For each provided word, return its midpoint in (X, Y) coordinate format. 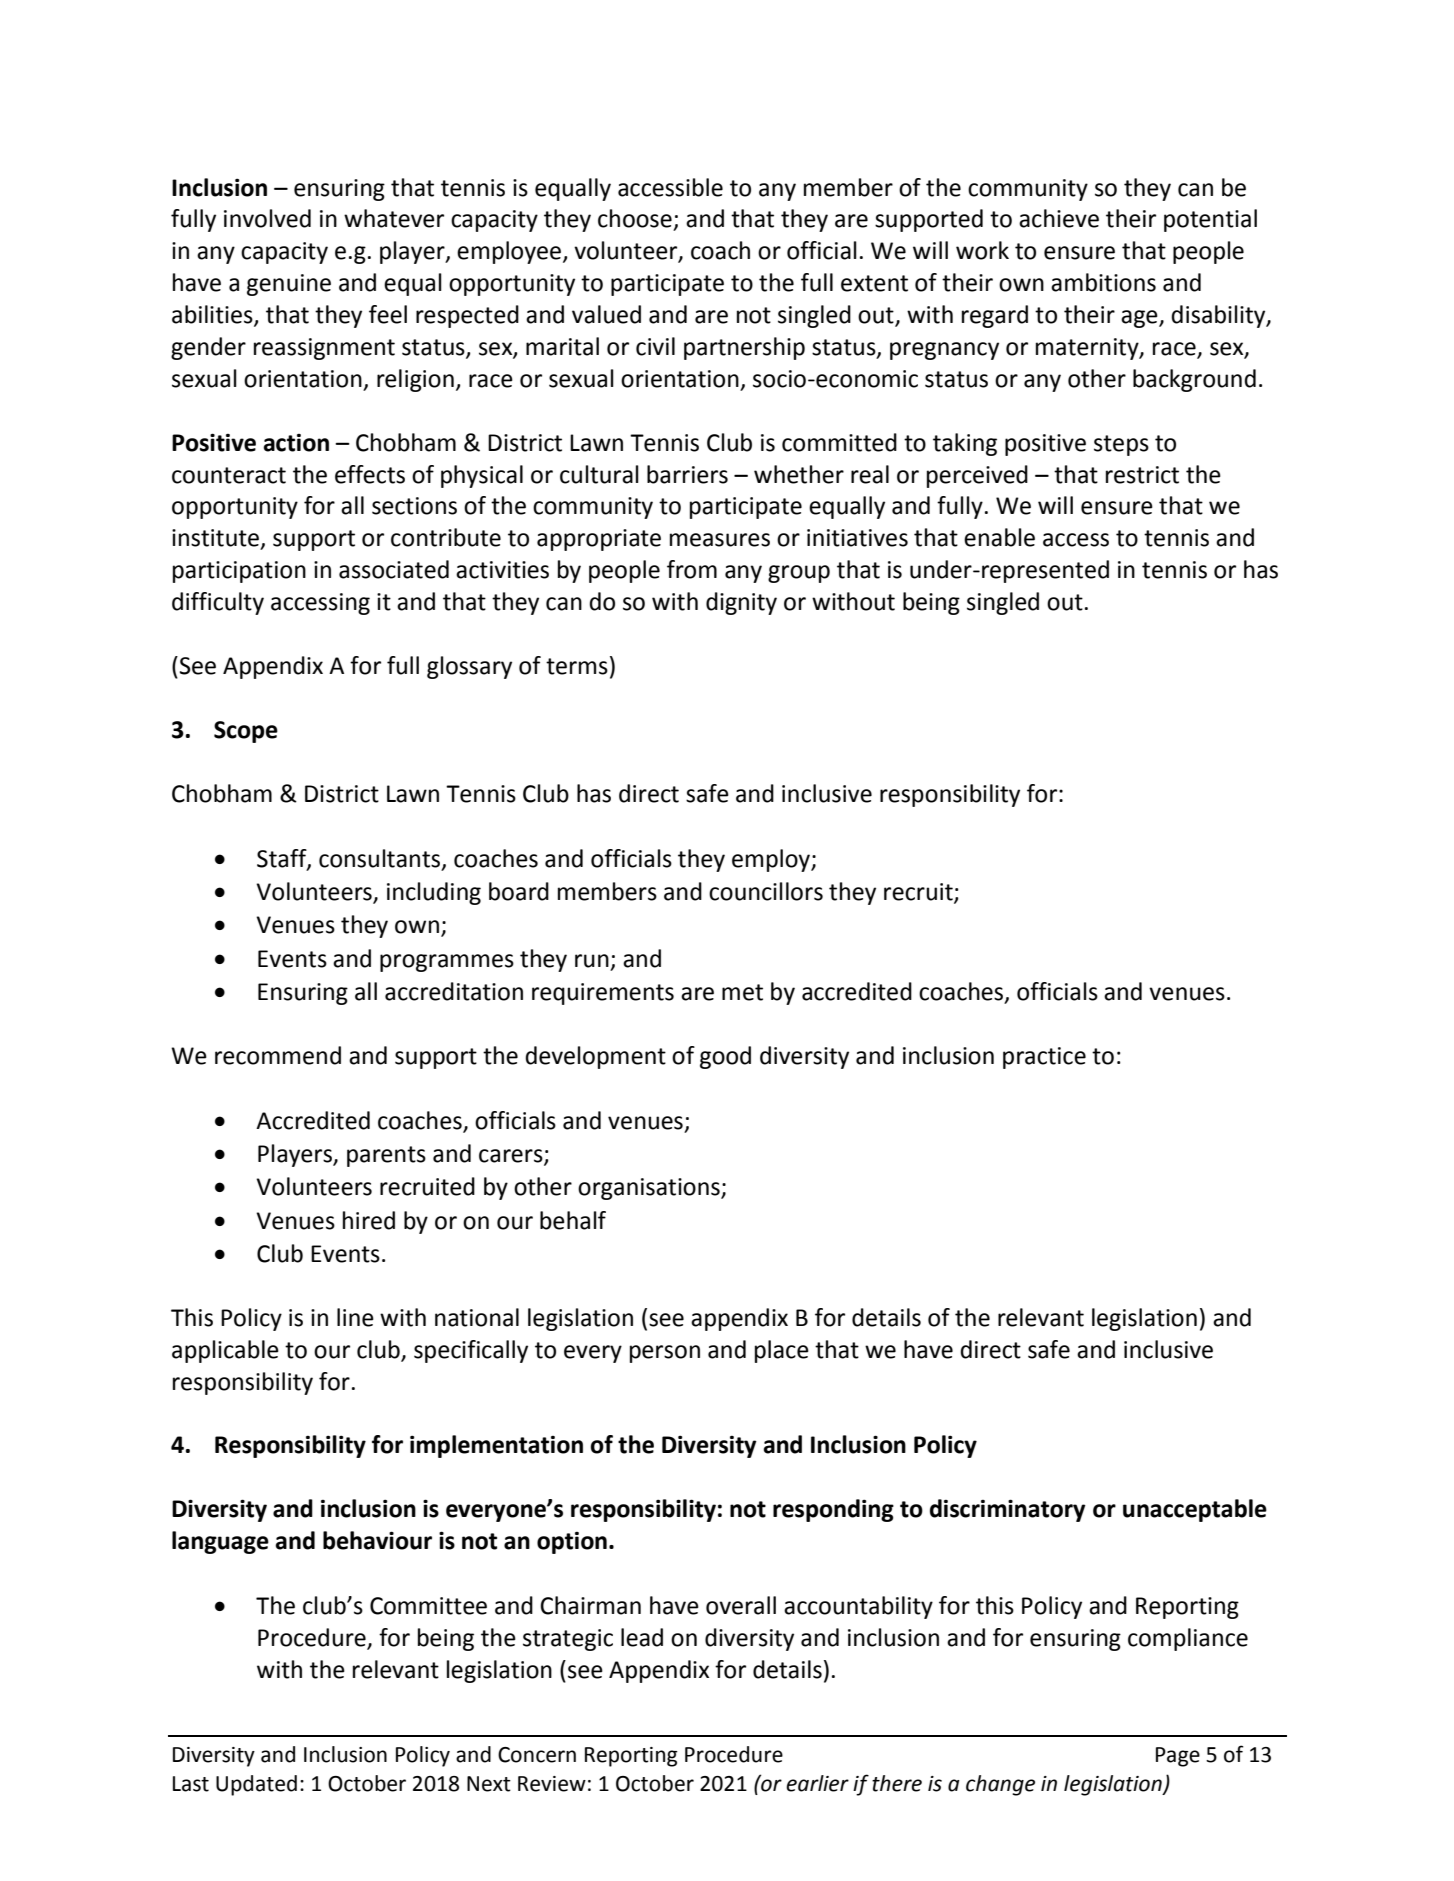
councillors (766, 891)
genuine (289, 285)
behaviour (377, 1540)
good (725, 1057)
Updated (256, 1785)
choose (635, 218)
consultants (379, 858)
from (692, 569)
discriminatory (1008, 1510)
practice (1044, 1058)
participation (239, 572)
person (665, 1354)
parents (386, 1156)
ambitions (1103, 282)
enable (999, 537)
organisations (650, 1189)
